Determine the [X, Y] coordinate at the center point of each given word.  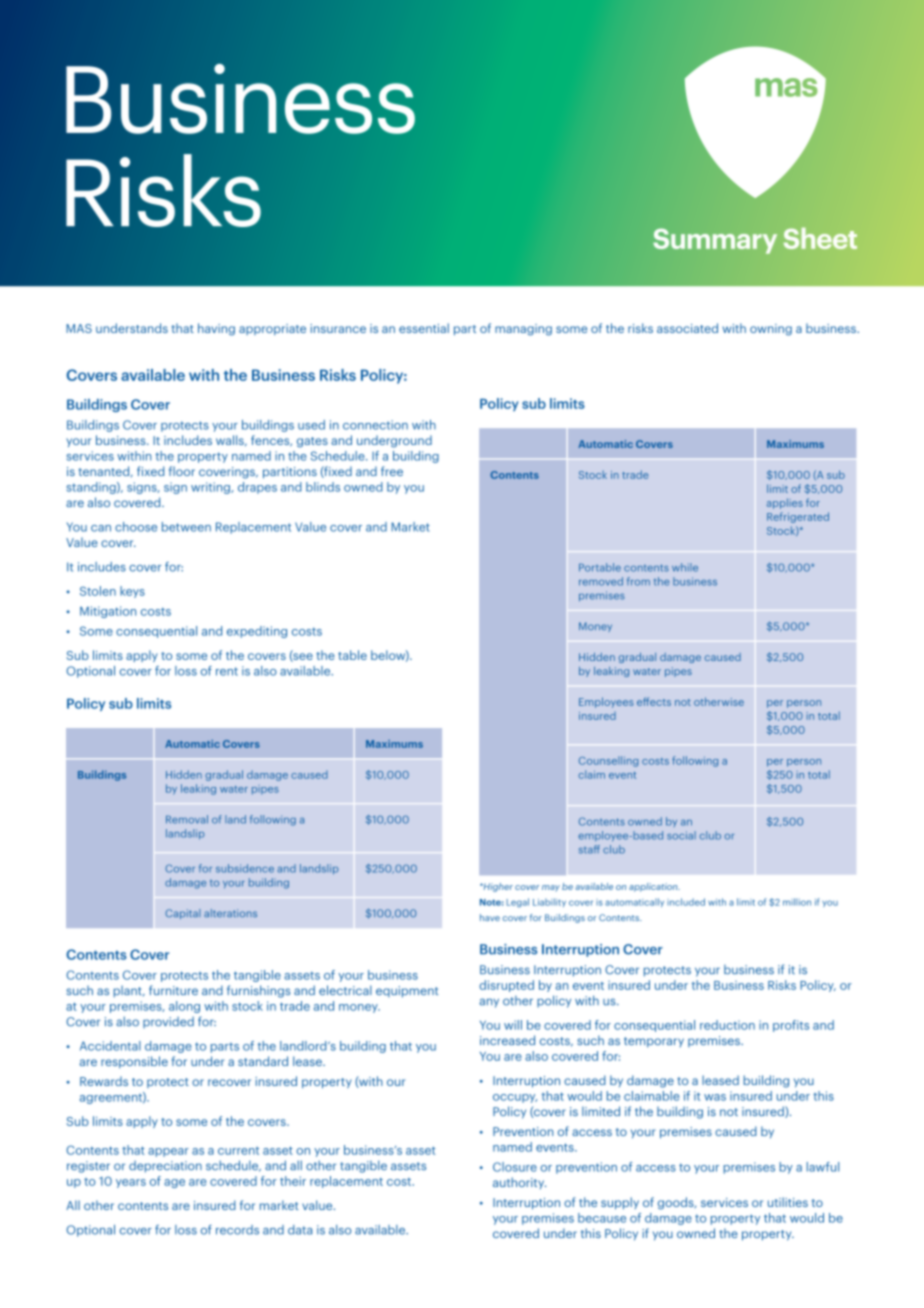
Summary [715, 241]
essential [424, 328]
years [131, 1183]
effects [654, 701]
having [216, 329]
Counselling [608, 761]
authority [519, 1183]
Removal [187, 819]
